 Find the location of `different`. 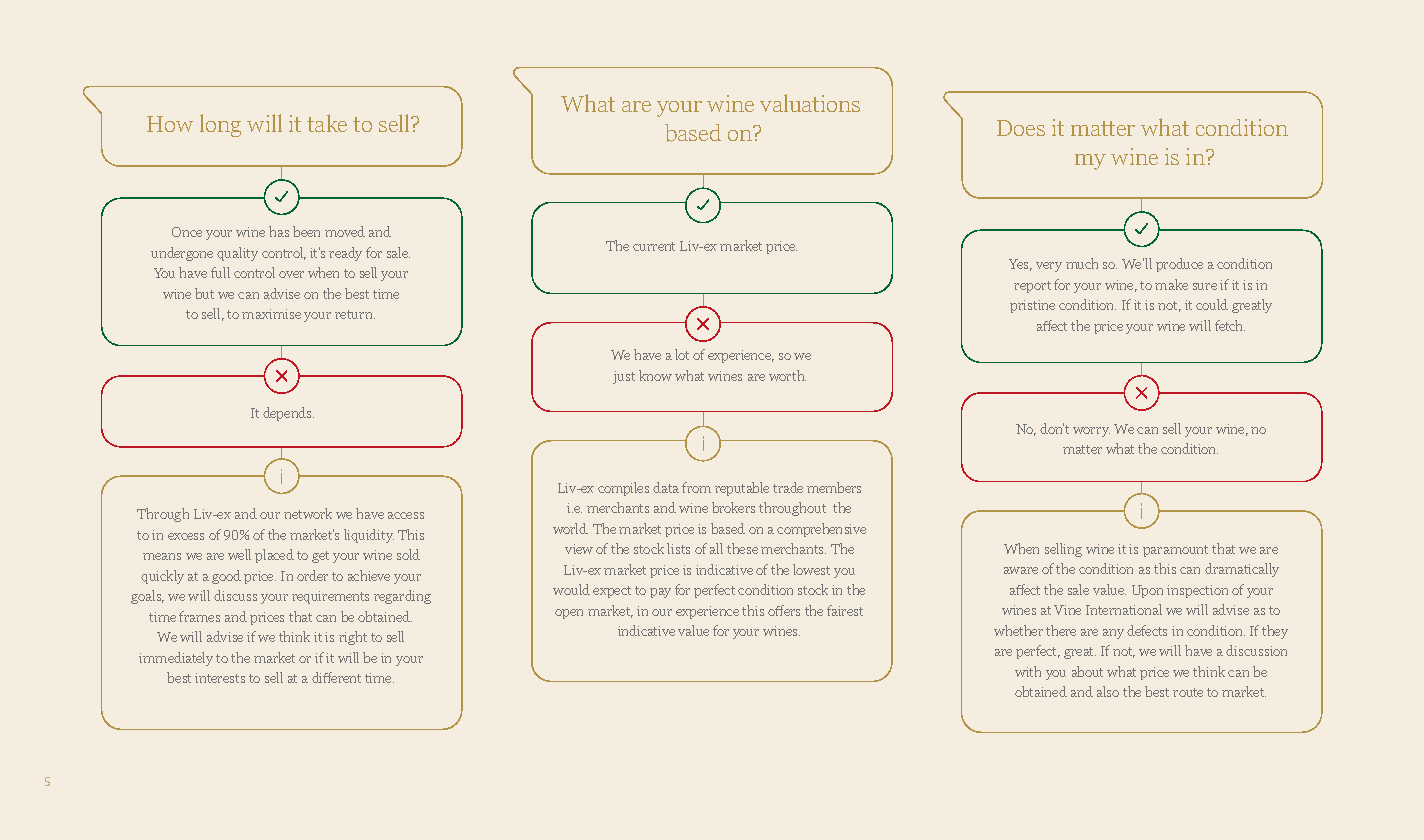

different is located at coordinates (336, 677).
